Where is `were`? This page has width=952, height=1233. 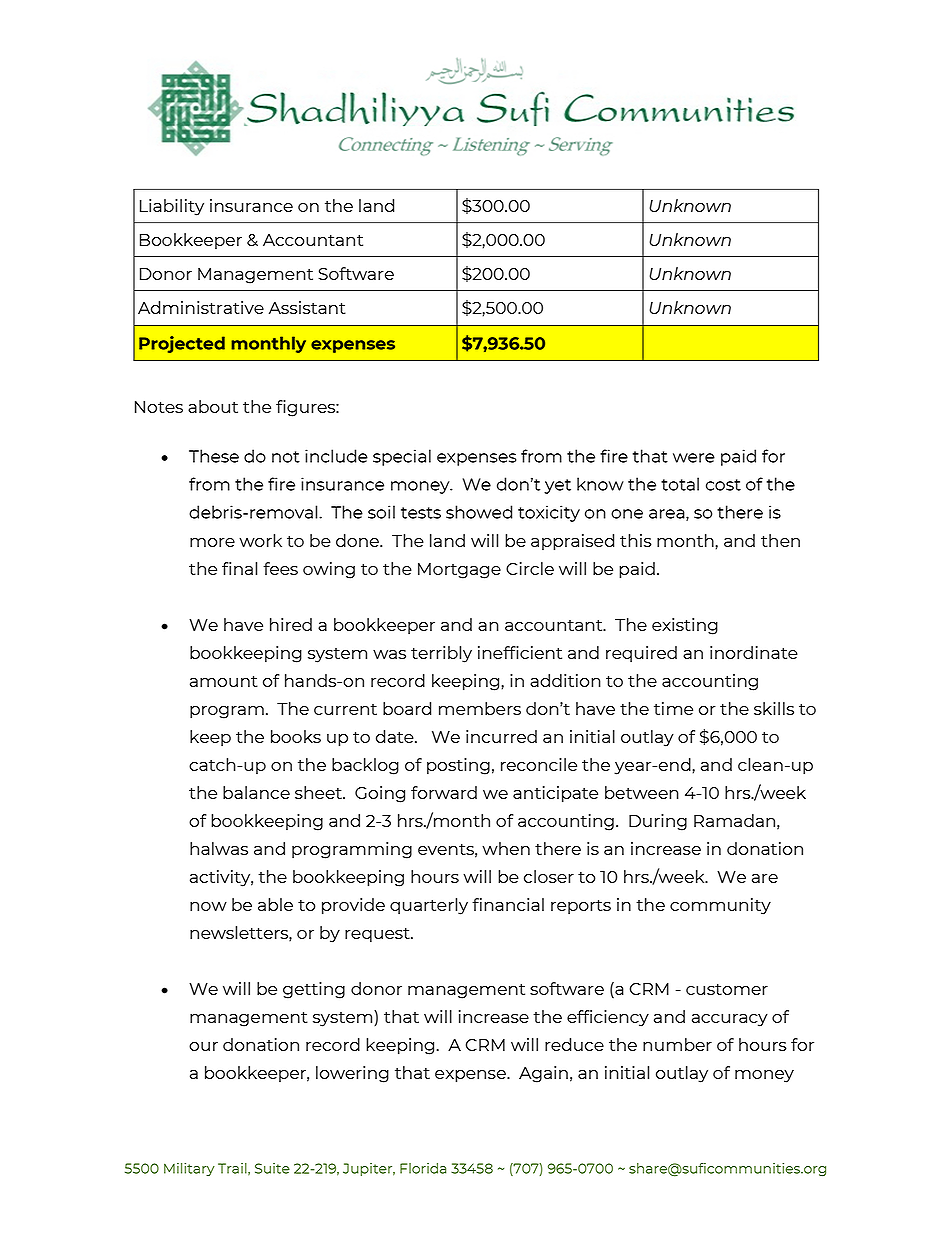 were is located at coordinates (694, 458).
